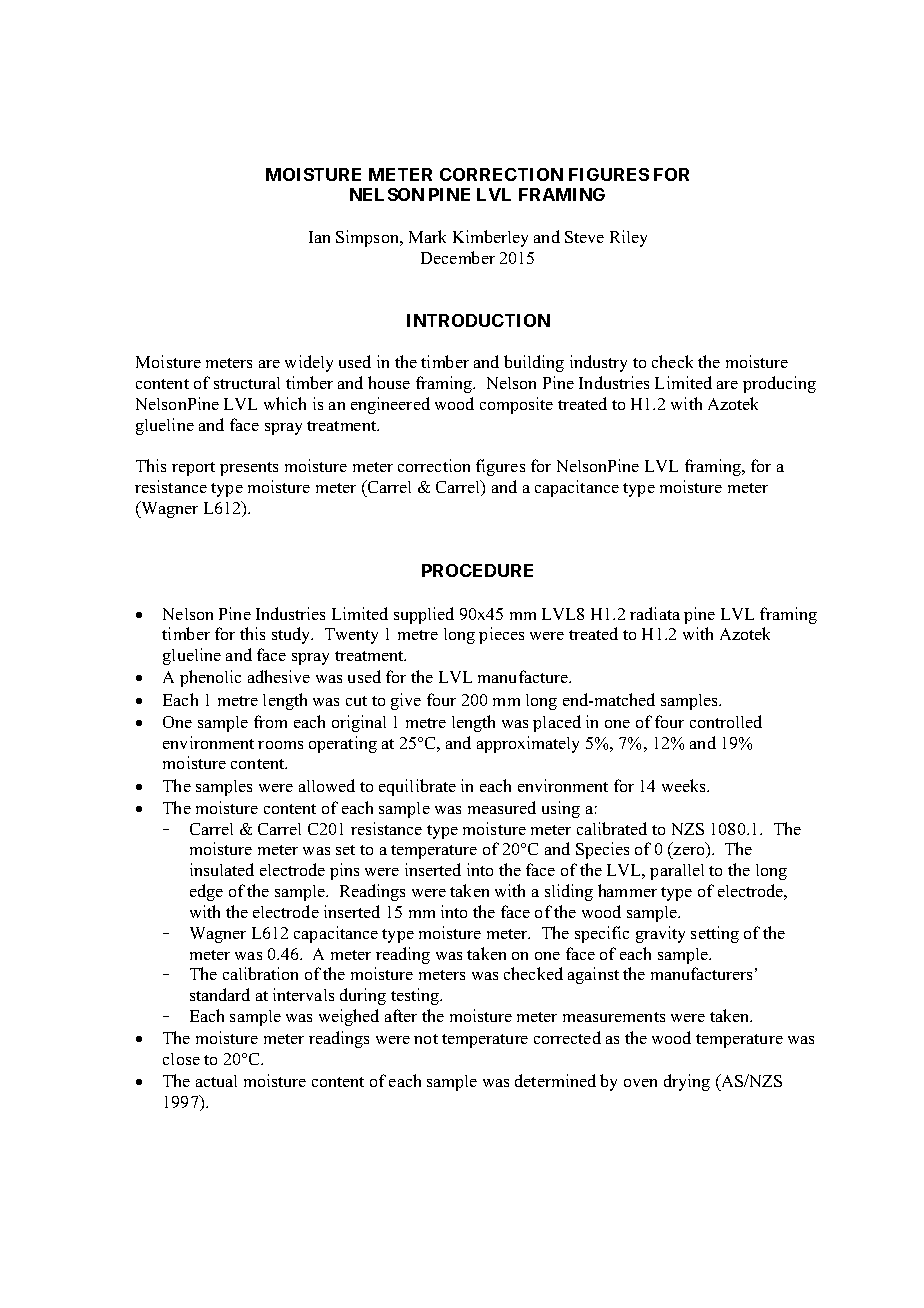  What do you see at coordinates (216, 1081) in the page?
I see `actual` at bounding box center [216, 1081].
